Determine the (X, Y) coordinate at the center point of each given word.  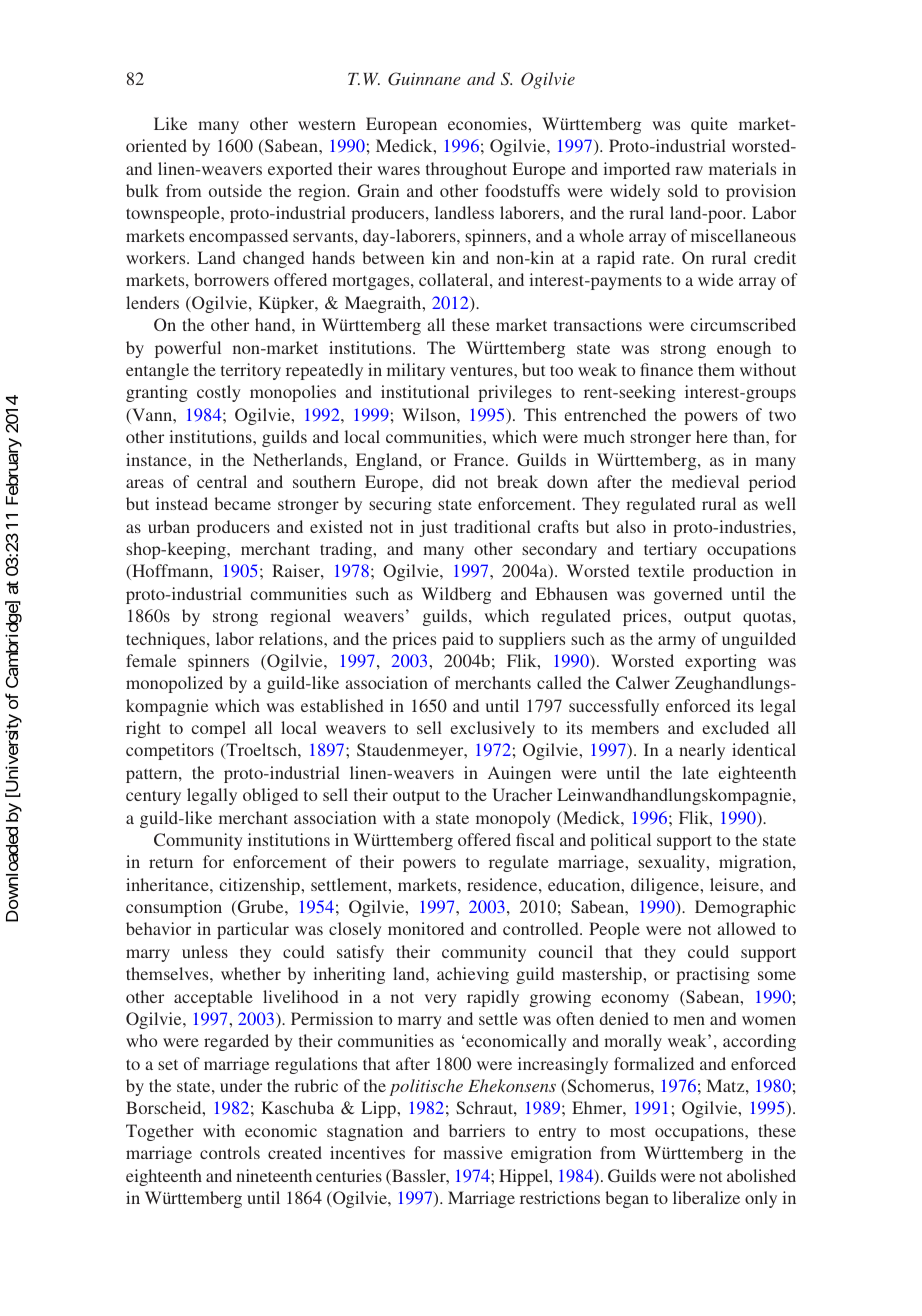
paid (458, 640)
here (712, 436)
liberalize (706, 1197)
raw (689, 170)
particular (253, 930)
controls (230, 1152)
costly (219, 393)
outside (235, 190)
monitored (426, 928)
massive (473, 1152)
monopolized (174, 684)
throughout (466, 170)
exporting (720, 662)
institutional (425, 391)
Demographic (745, 908)
